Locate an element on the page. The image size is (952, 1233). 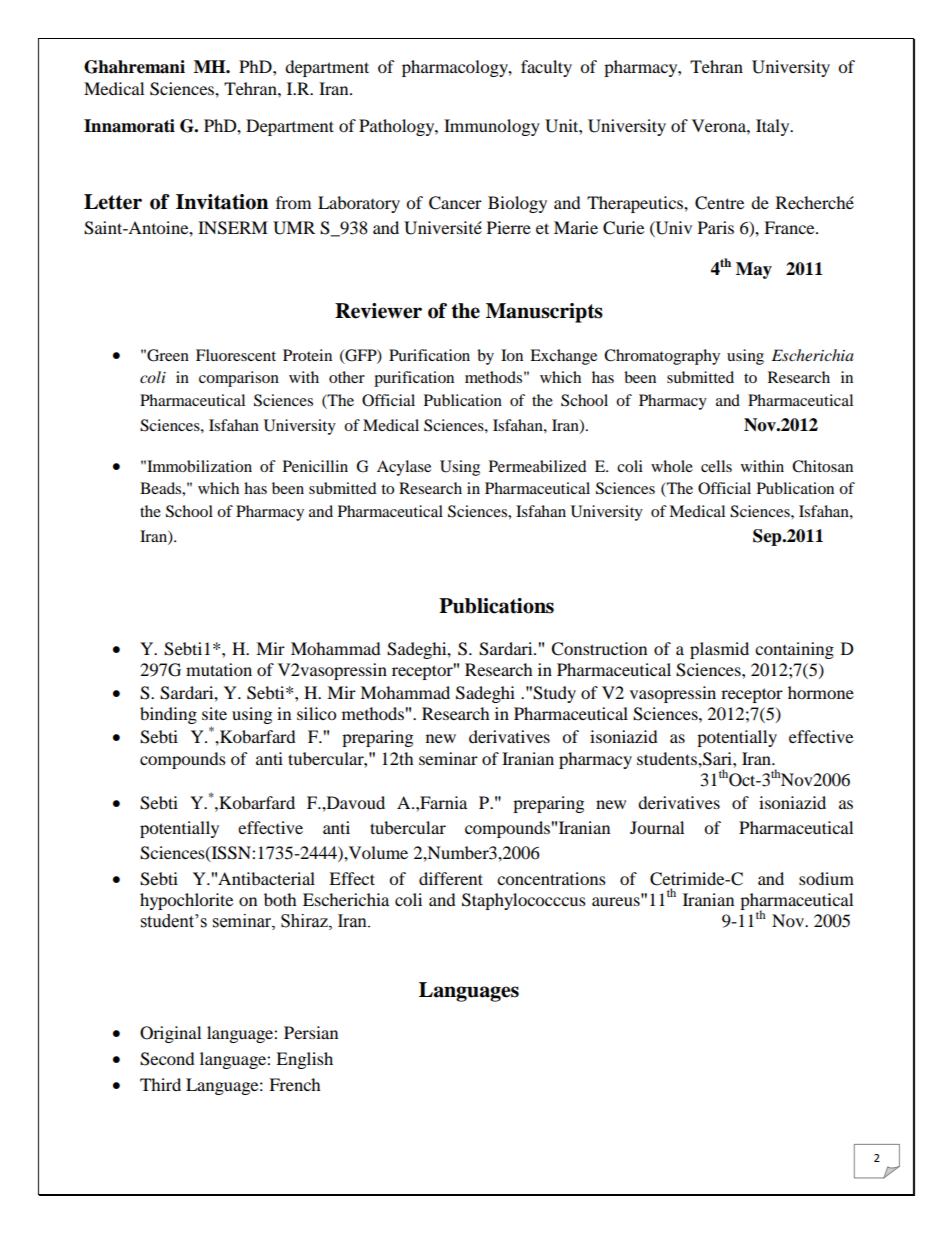
Immunology is located at coordinates (492, 127).
